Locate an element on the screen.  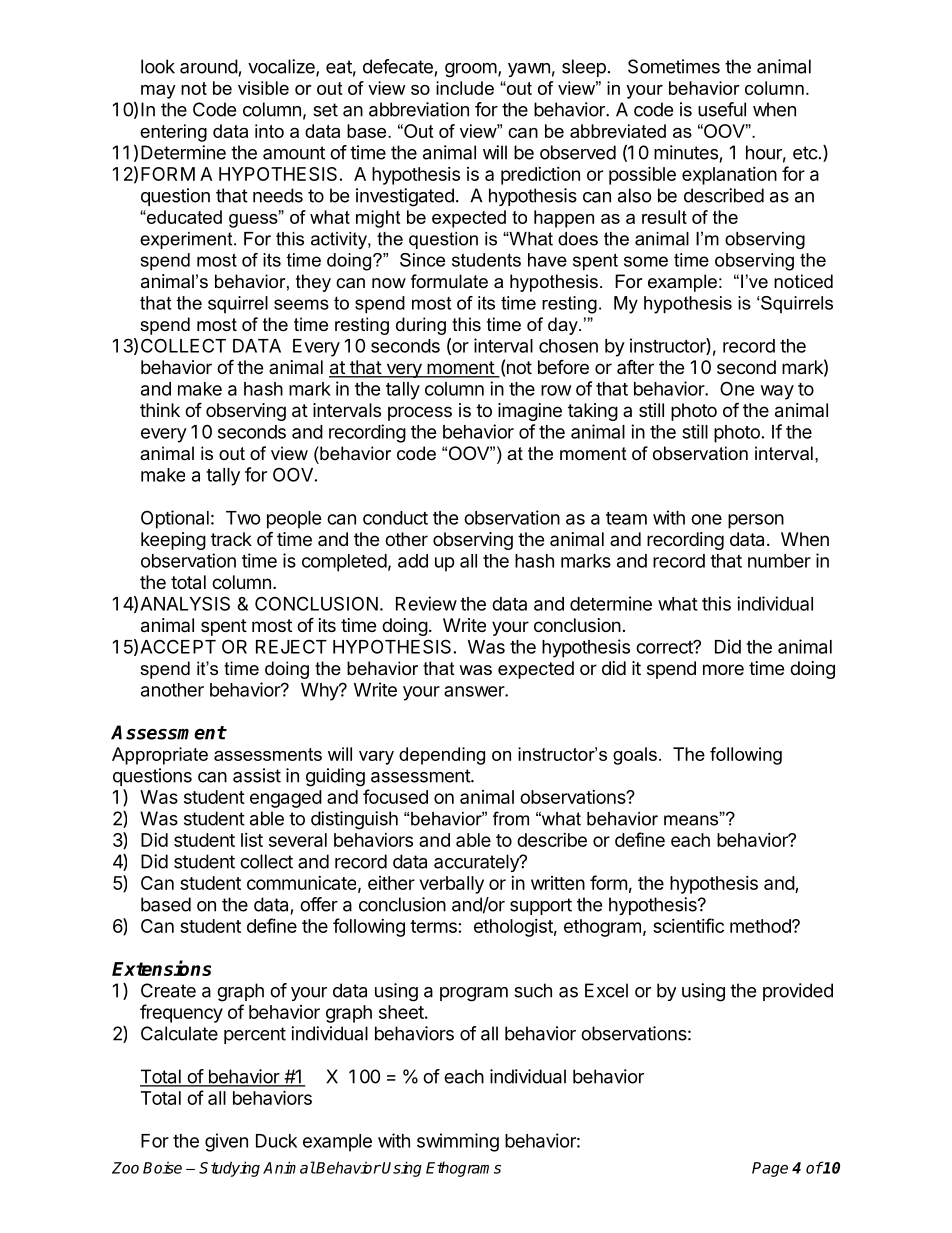
more is located at coordinates (723, 669).
